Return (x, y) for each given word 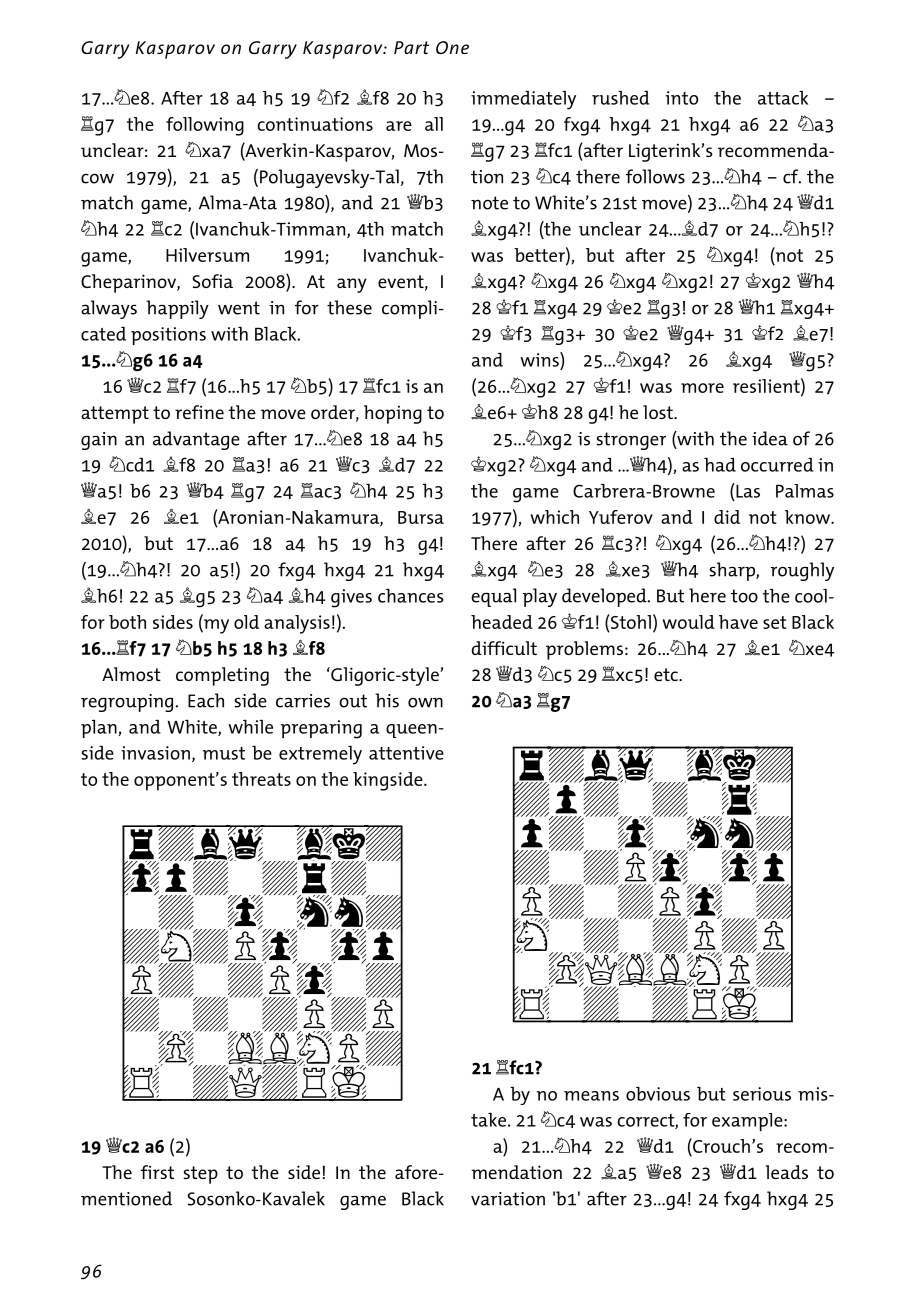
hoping (393, 414)
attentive (406, 753)
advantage (196, 440)
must (223, 753)
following (205, 126)
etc (667, 674)
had (720, 465)
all (434, 124)
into (681, 98)
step (201, 1175)
